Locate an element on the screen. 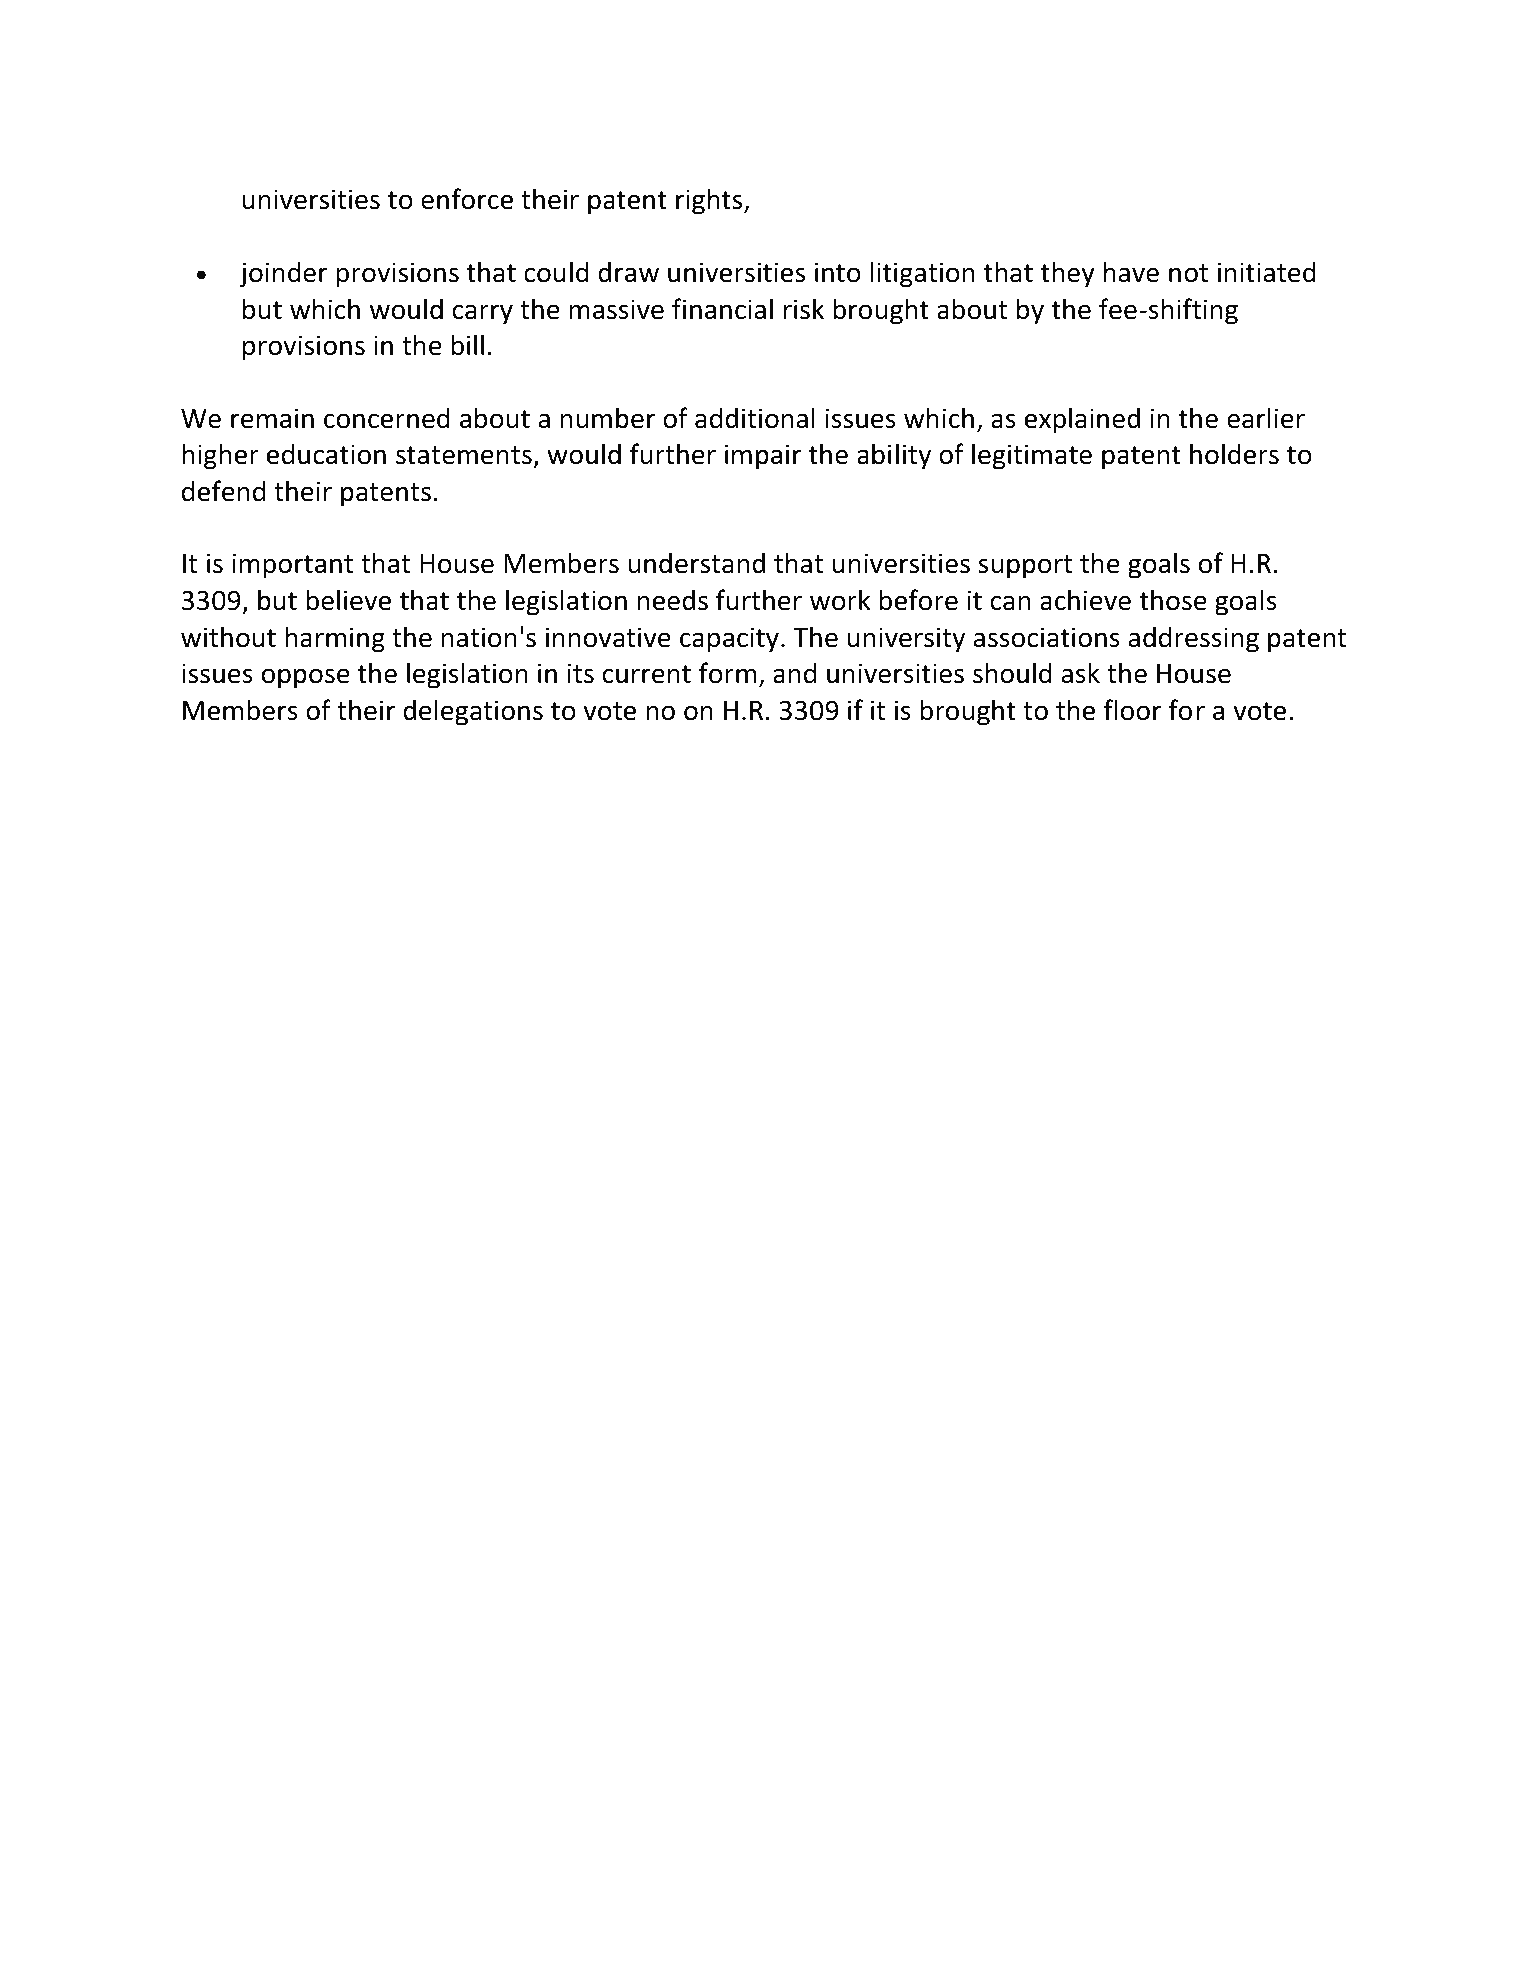  rights is located at coordinates (710, 201).
